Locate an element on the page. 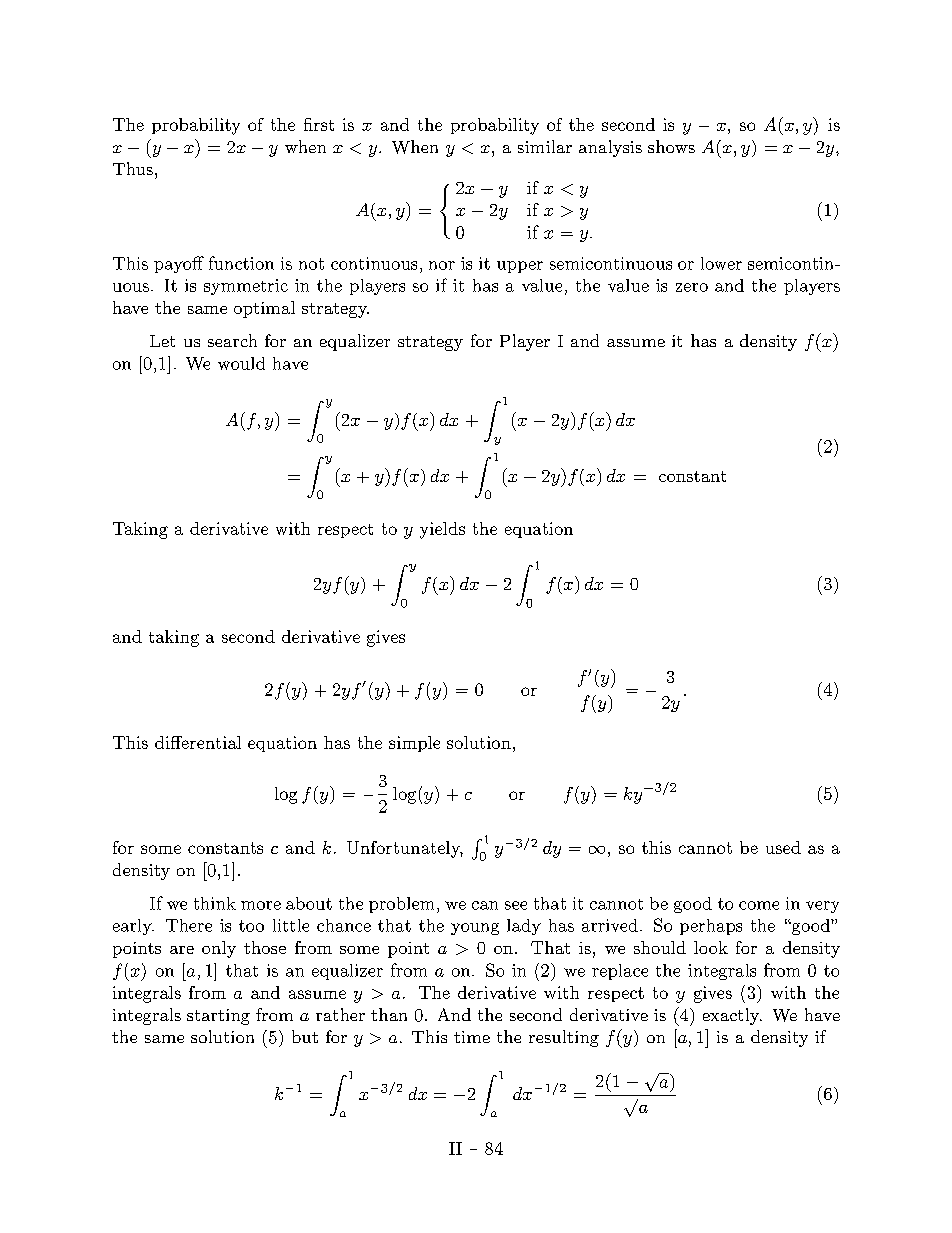  would is located at coordinates (241, 363).
